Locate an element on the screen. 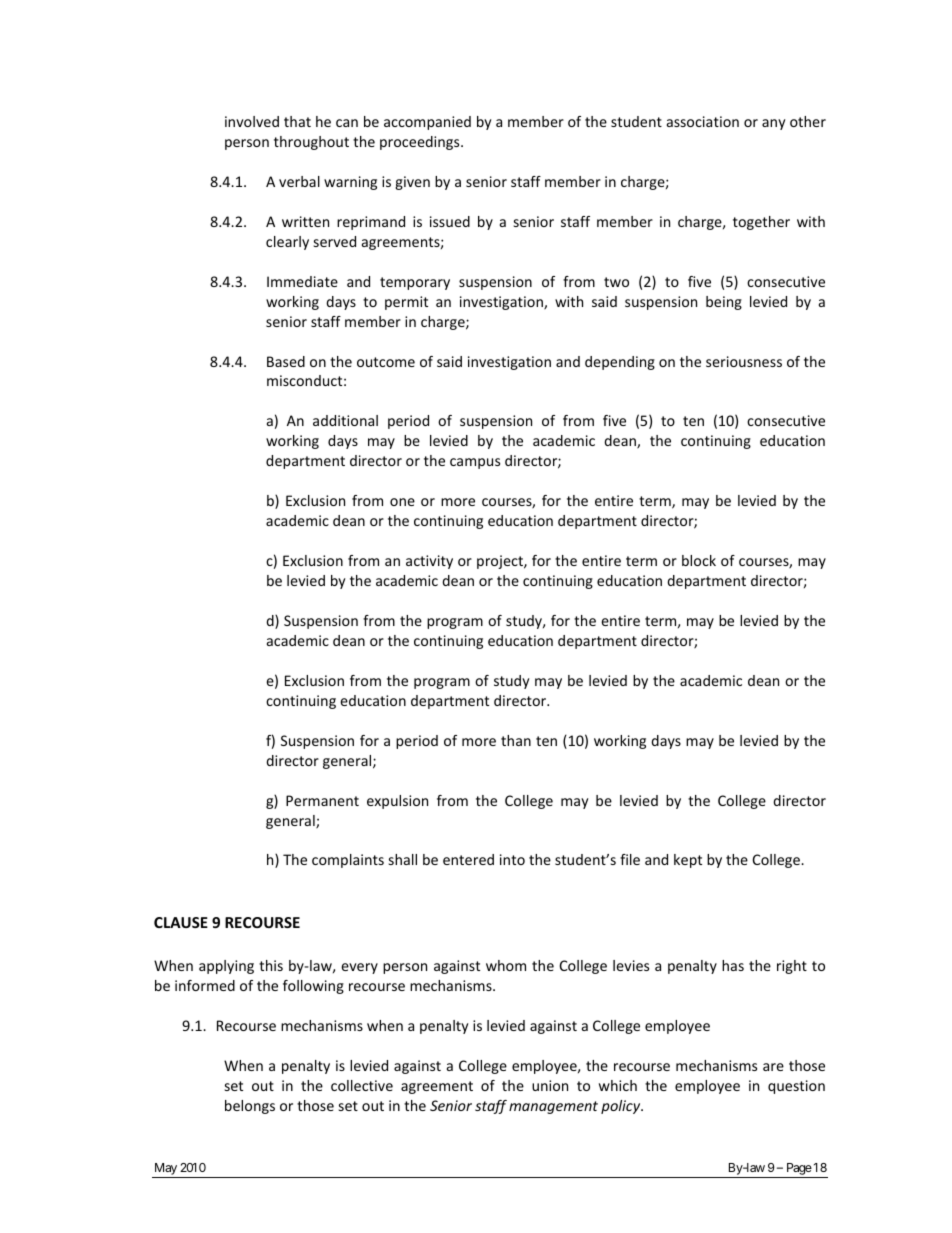  than is located at coordinates (516, 740).
